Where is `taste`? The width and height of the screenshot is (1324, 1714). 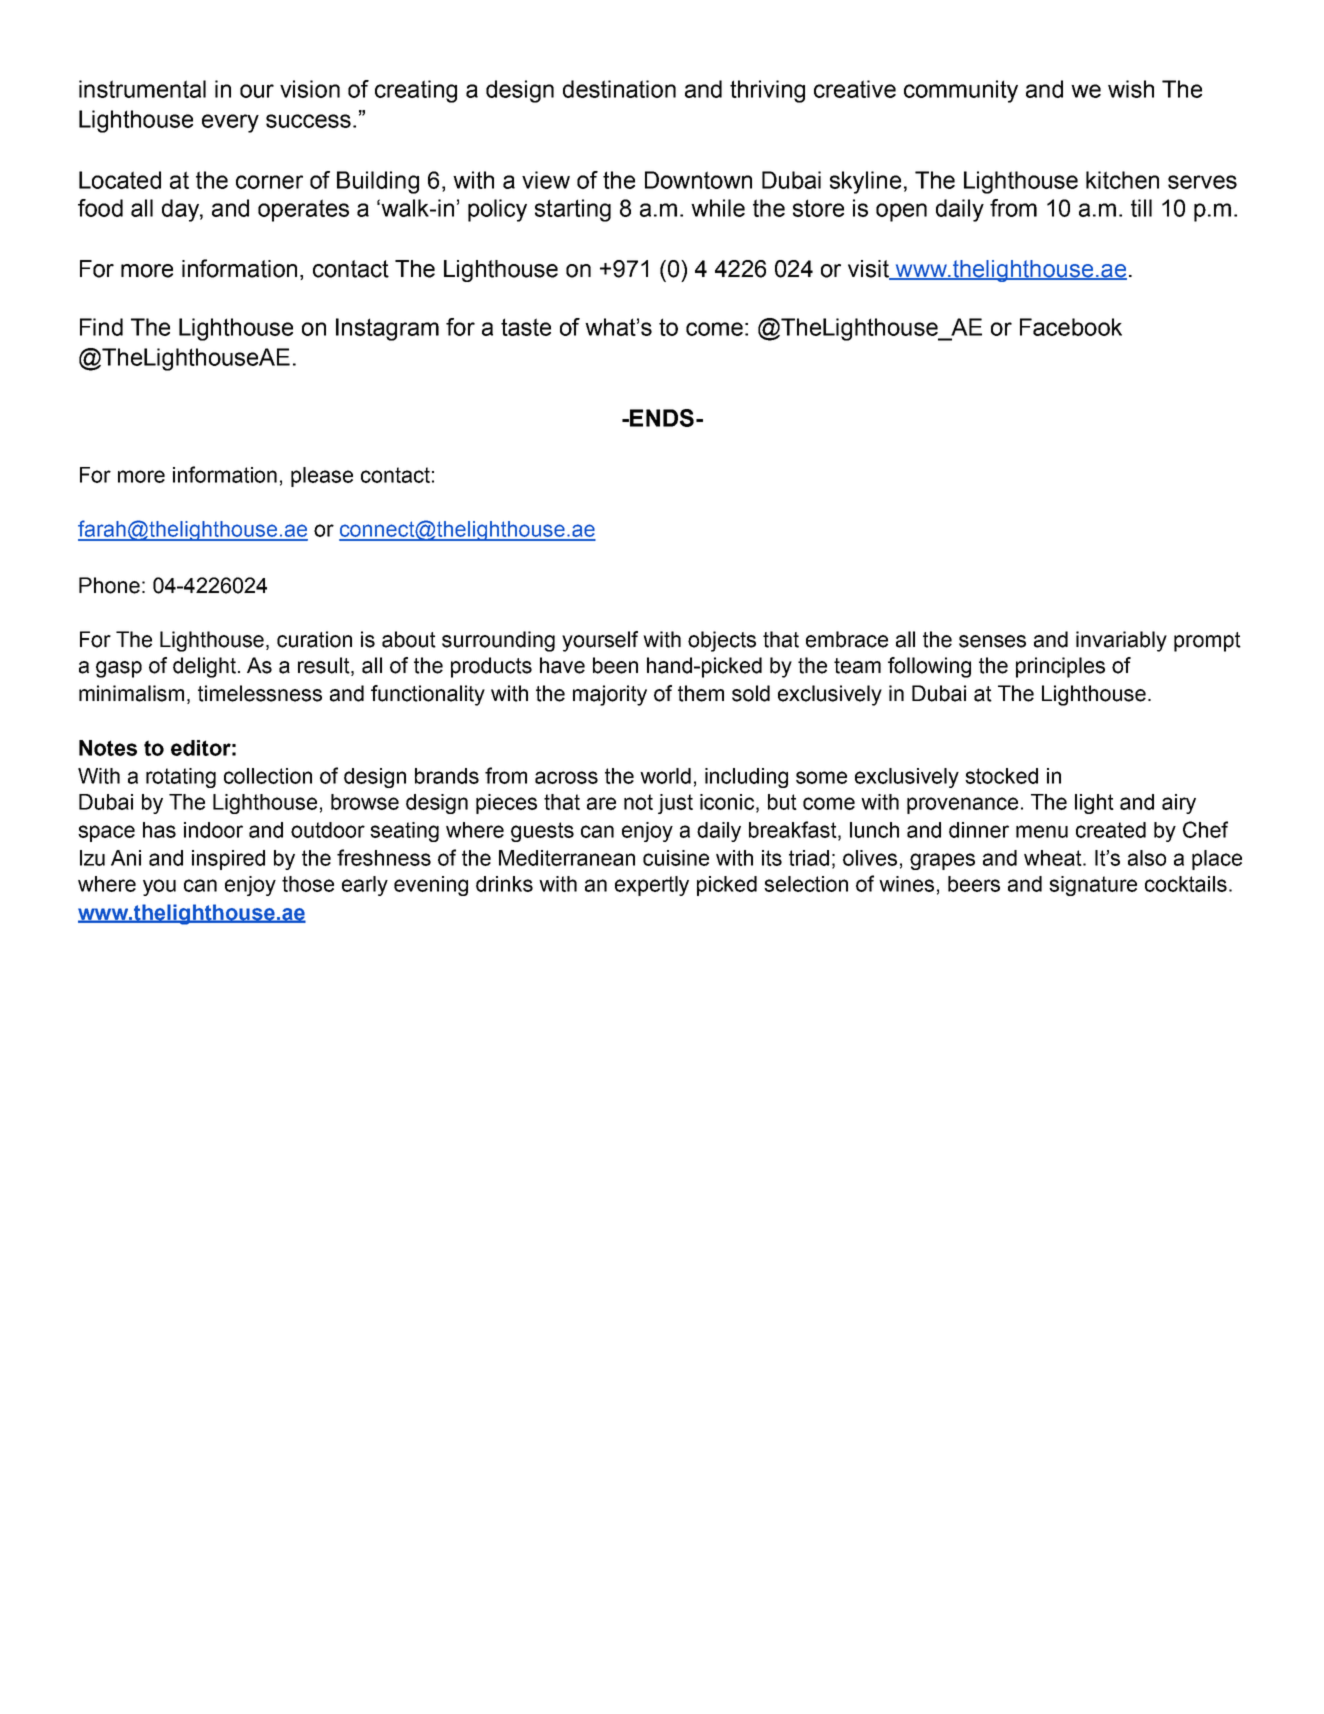
taste is located at coordinates (526, 327).
